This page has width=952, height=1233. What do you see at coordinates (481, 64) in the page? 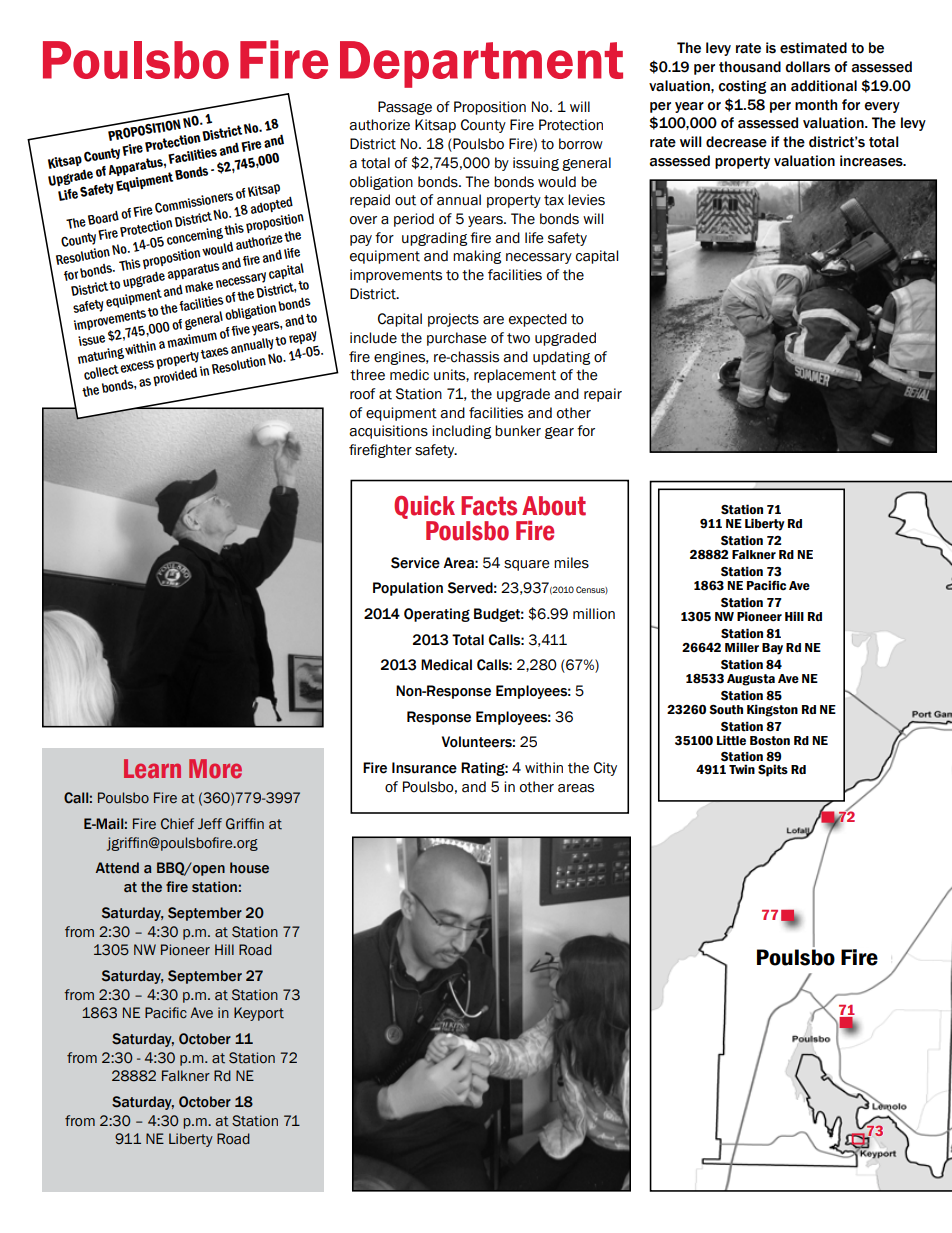
I see `Department` at bounding box center [481, 64].
